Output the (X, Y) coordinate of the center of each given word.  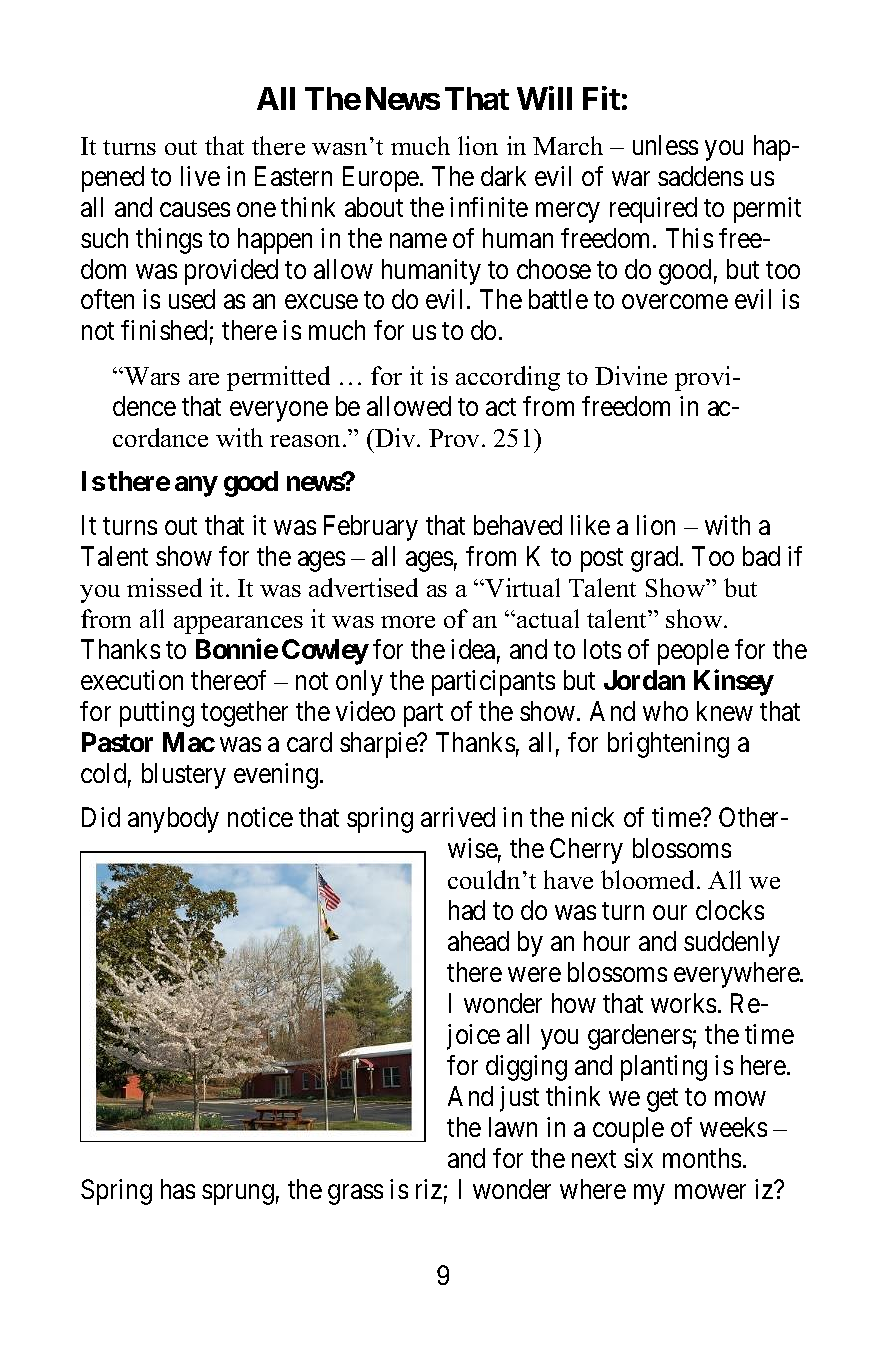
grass (355, 1194)
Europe (382, 179)
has (178, 1189)
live (200, 176)
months (702, 1158)
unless (665, 145)
